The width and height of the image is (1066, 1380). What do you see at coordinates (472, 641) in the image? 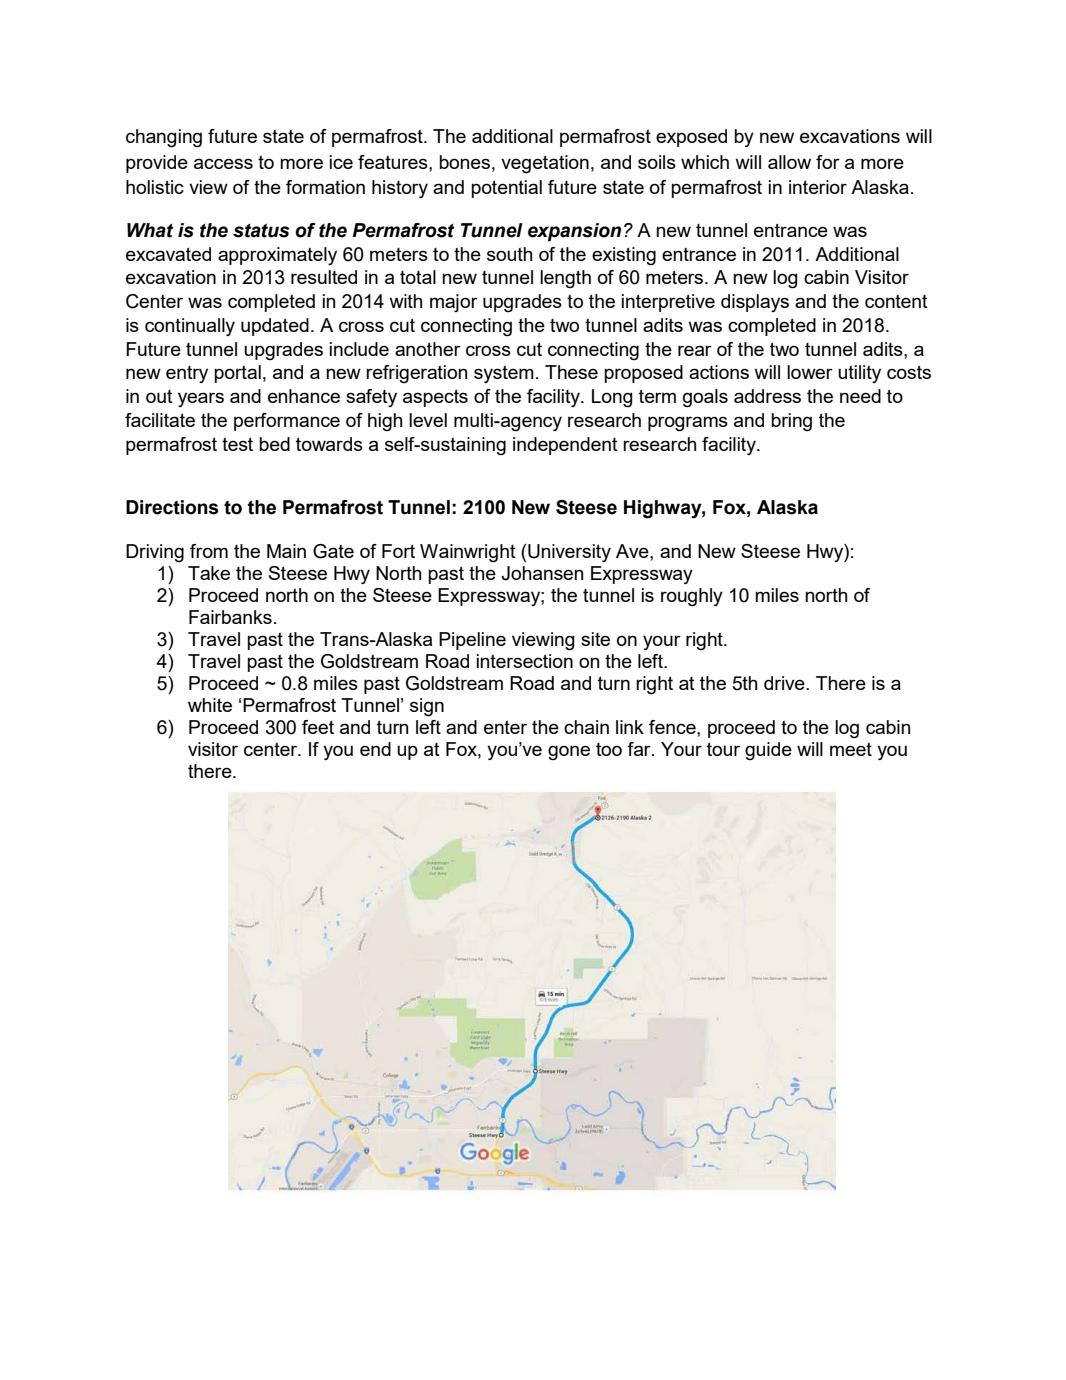
I see `Pipeline` at bounding box center [472, 641].
